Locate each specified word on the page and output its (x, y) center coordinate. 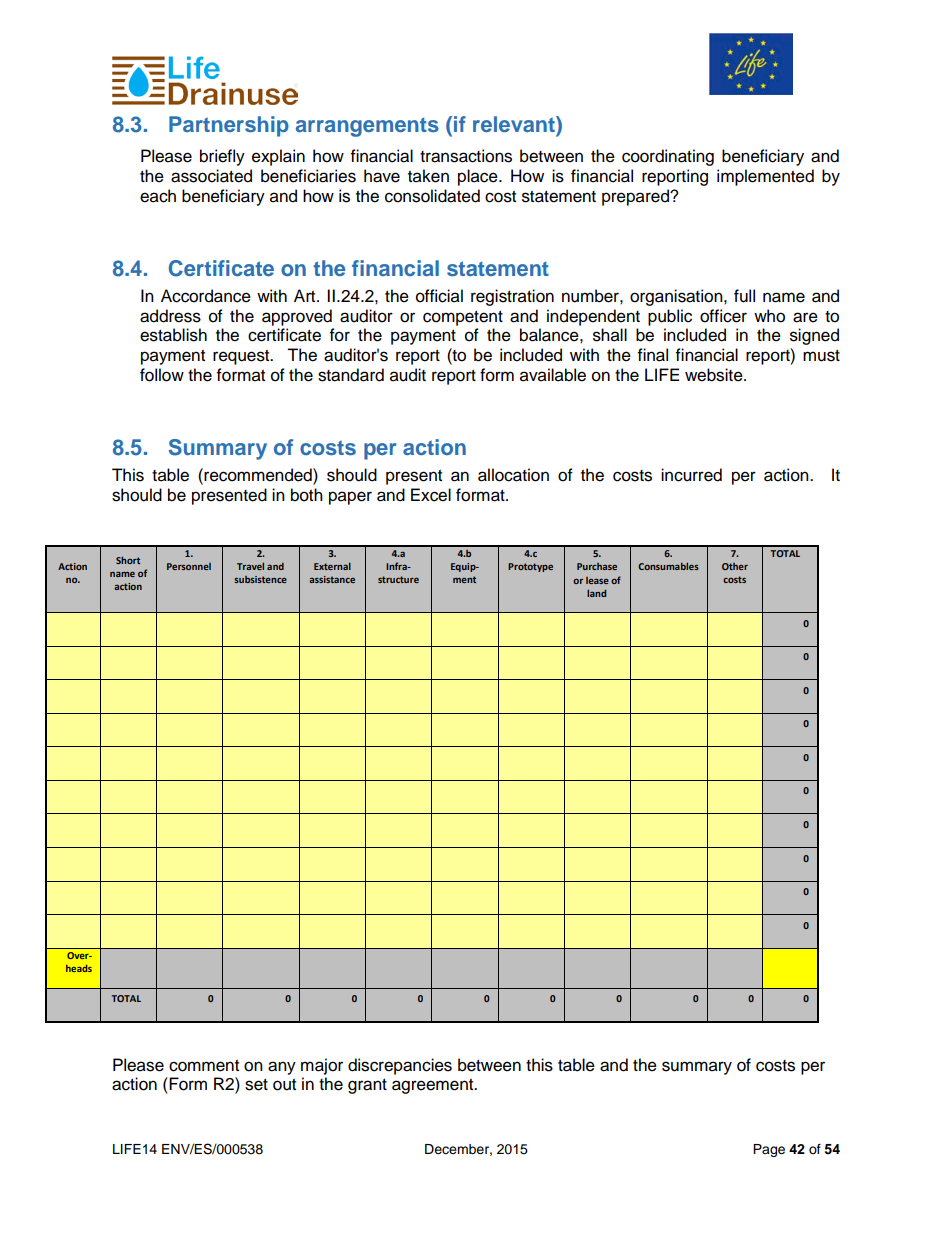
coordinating (668, 157)
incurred (691, 475)
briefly (222, 157)
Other (735, 566)
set (256, 1085)
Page (769, 1150)
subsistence (260, 579)
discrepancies (400, 1066)
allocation (513, 475)
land (596, 593)
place (479, 177)
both (307, 495)
